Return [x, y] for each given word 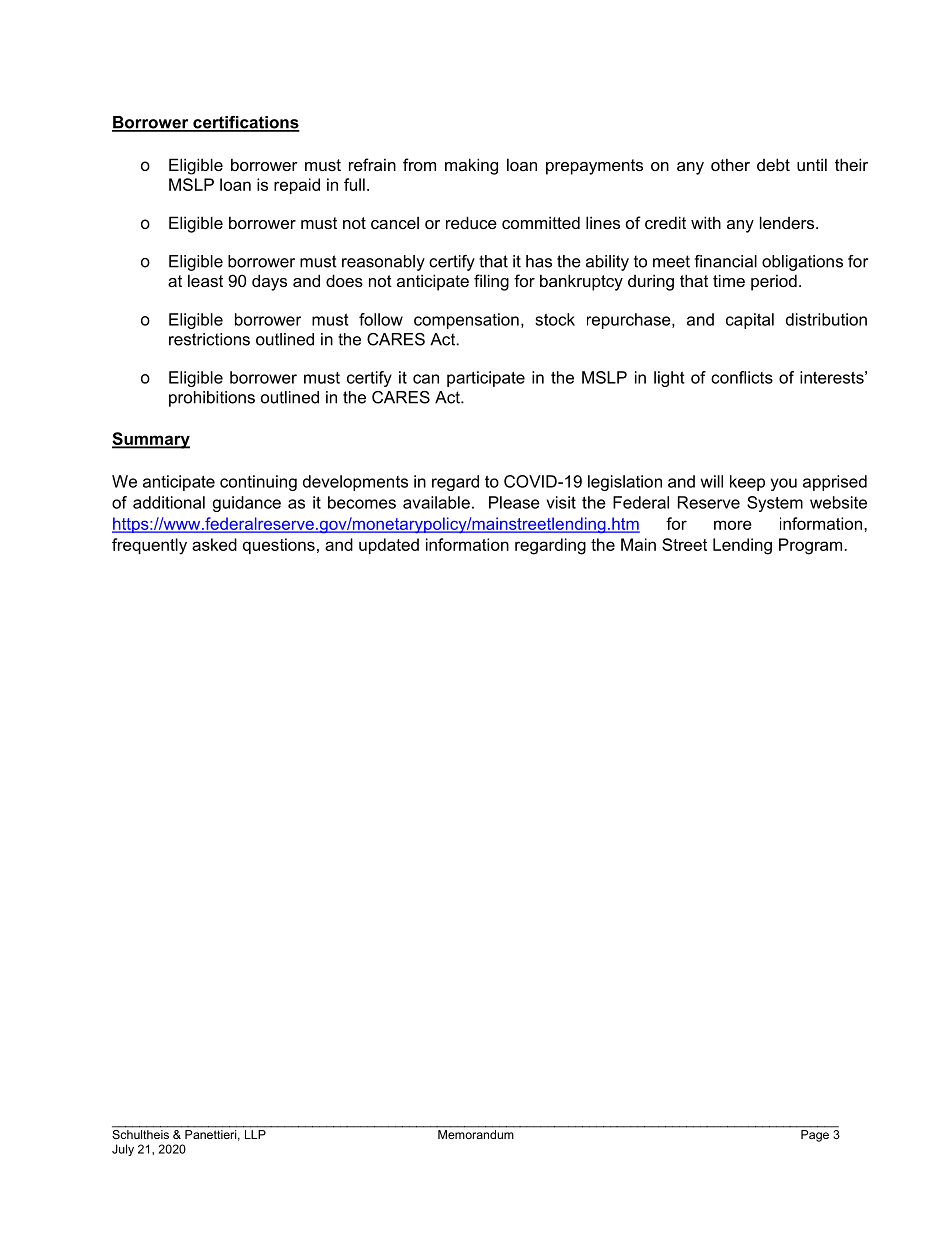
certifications [245, 123]
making [471, 166]
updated [389, 546]
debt [773, 164]
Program [812, 546]
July [123, 1150]
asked [214, 544]
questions [279, 546]
